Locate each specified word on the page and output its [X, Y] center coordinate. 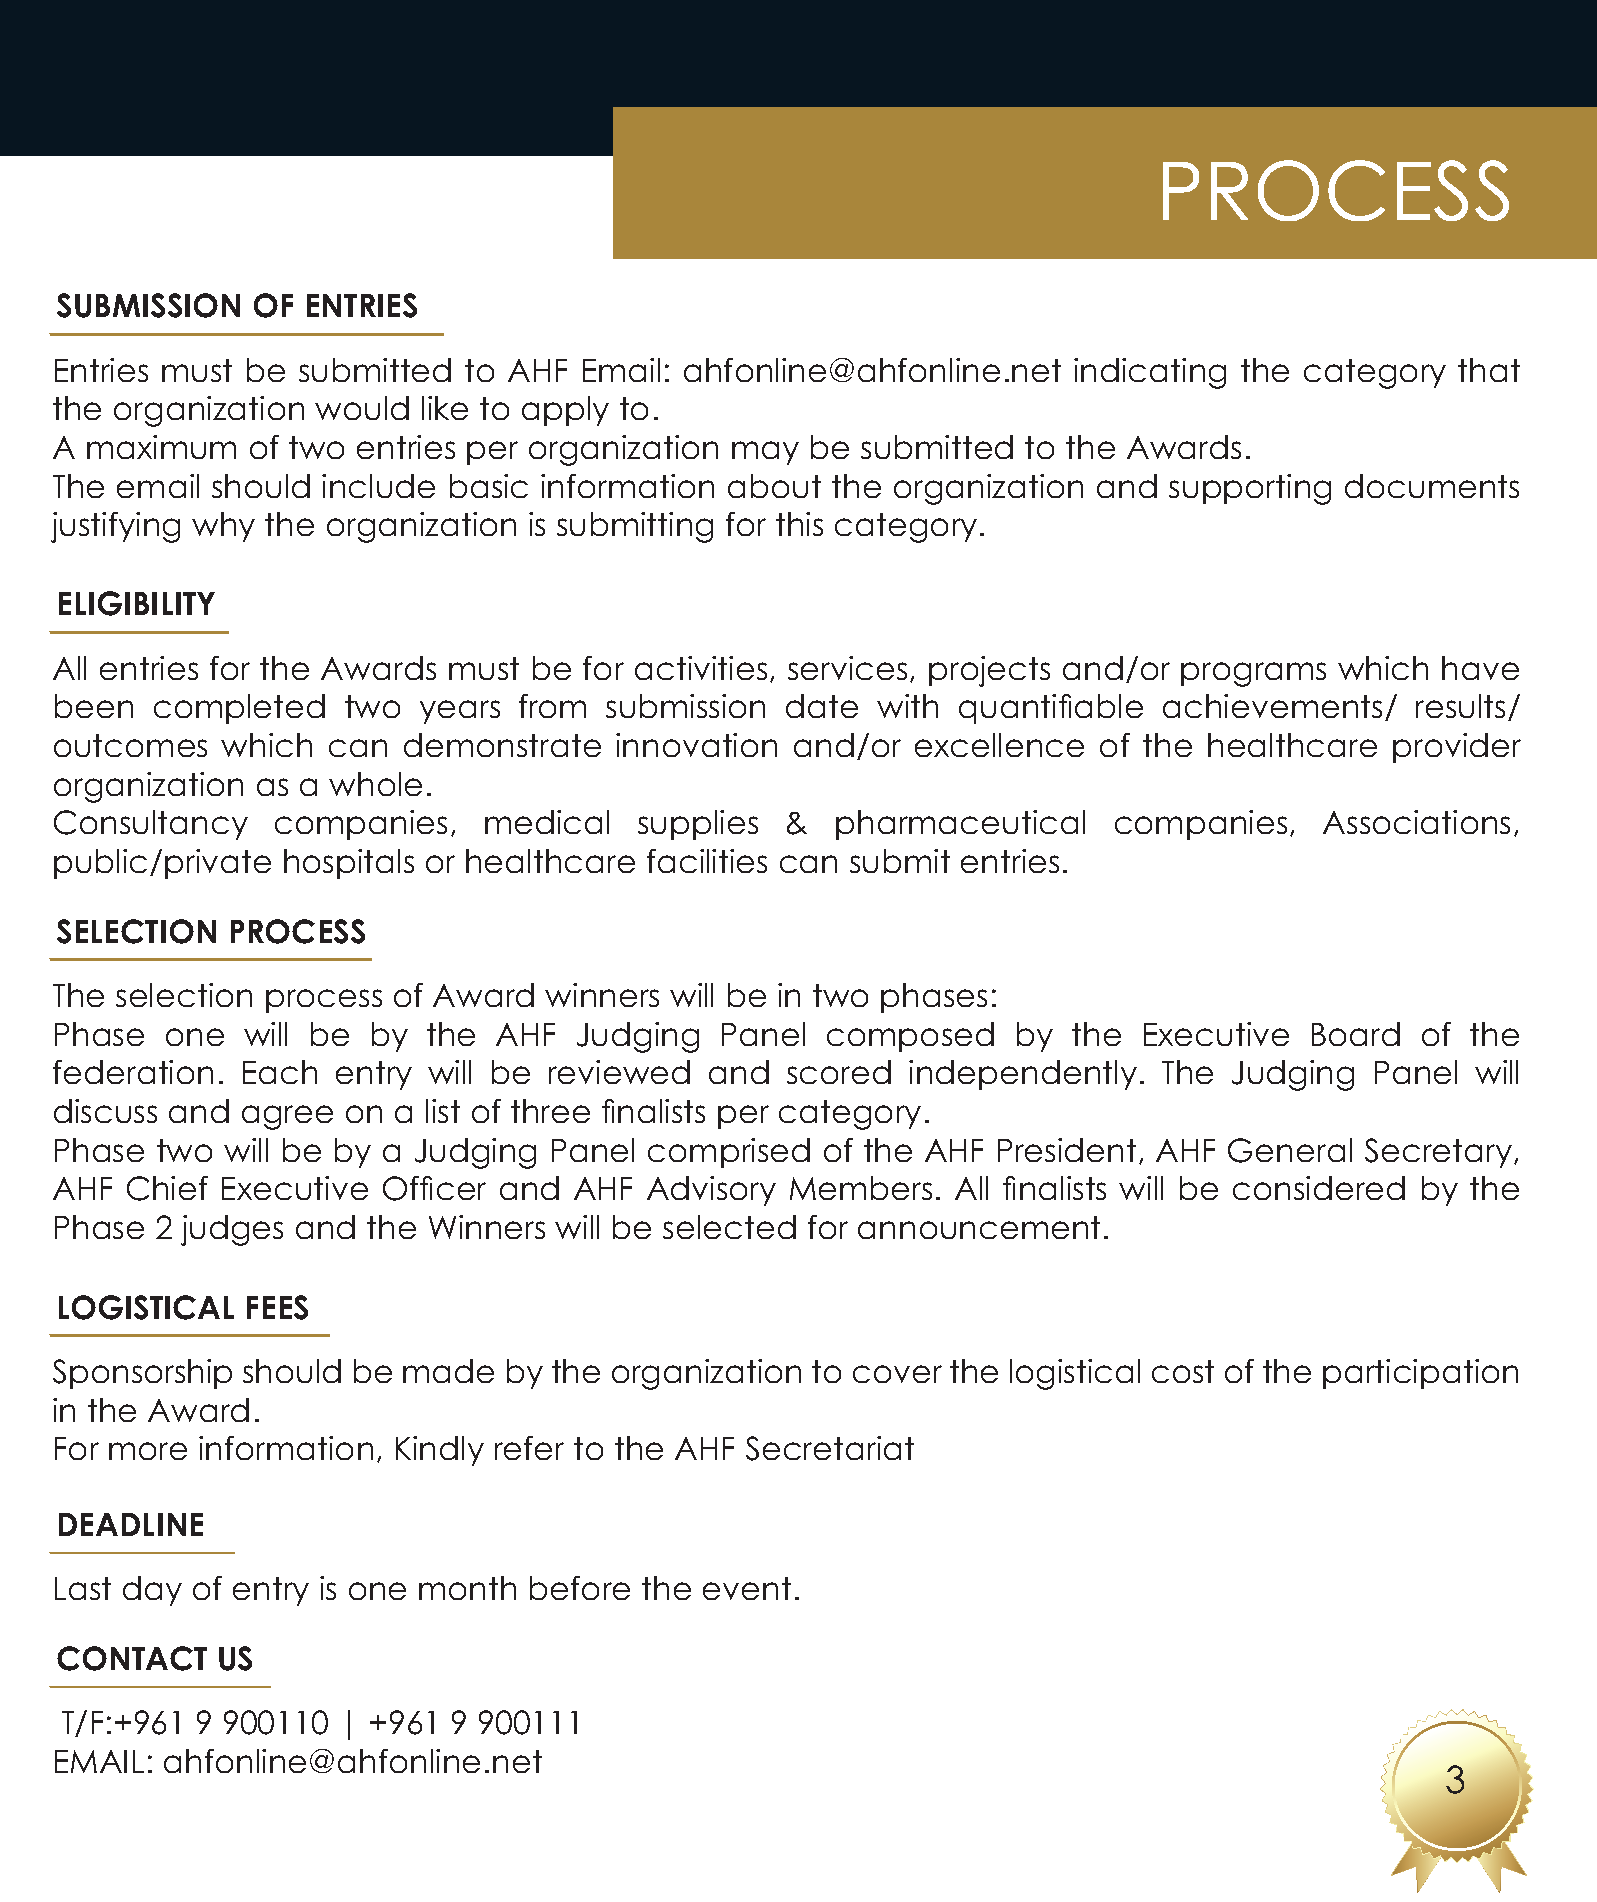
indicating [1150, 373]
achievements [1272, 706]
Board [1356, 1034]
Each [280, 1072]
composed [910, 1037]
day [152, 1591]
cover [897, 1374]
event [747, 1588]
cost [1183, 1371]
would [362, 408]
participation [1420, 1374]
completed [239, 709]
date [822, 706]
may [765, 453]
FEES [277, 1307]
